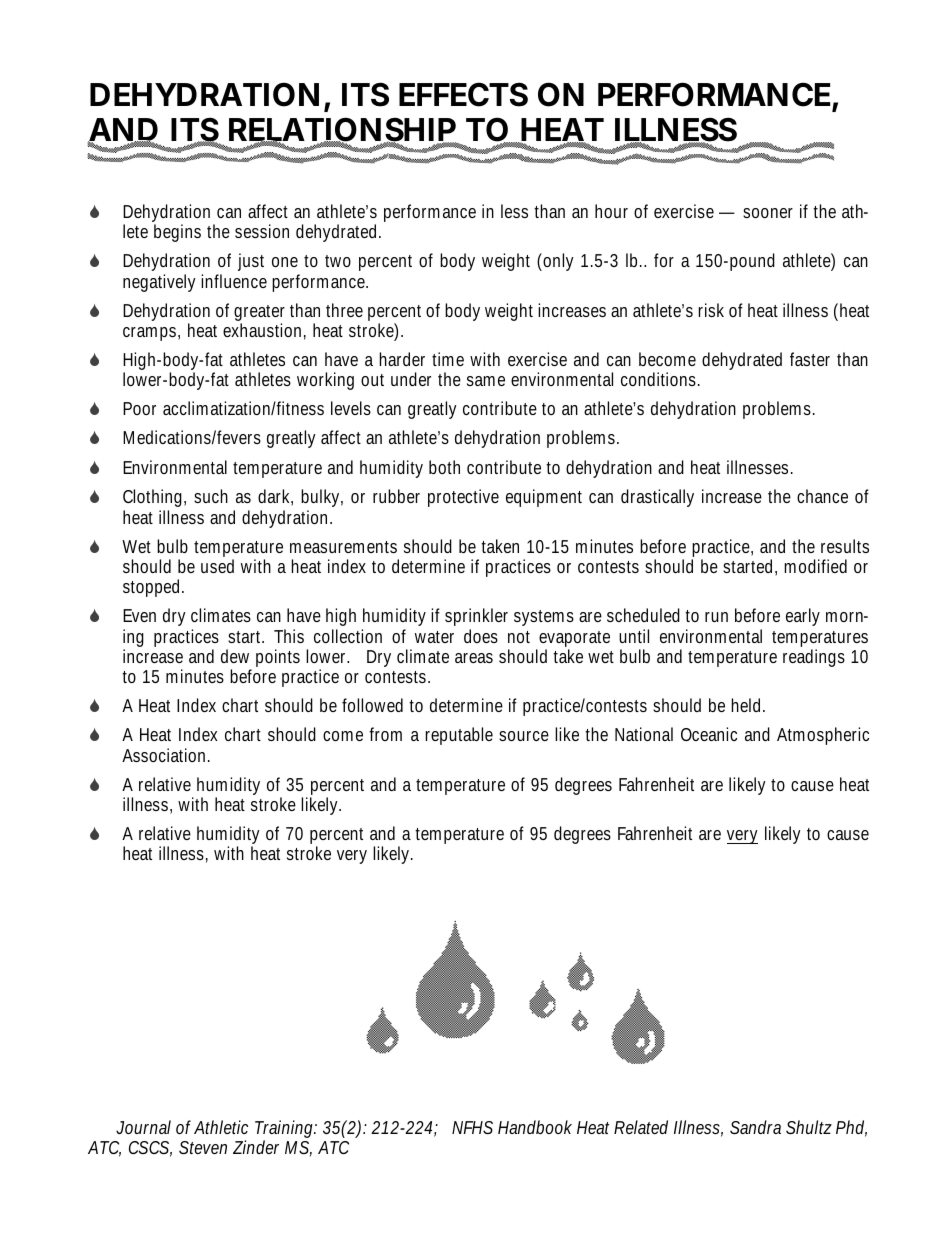  Describe the element at coordinates (221, 1127) in the document. I see `Athletic` at that location.
